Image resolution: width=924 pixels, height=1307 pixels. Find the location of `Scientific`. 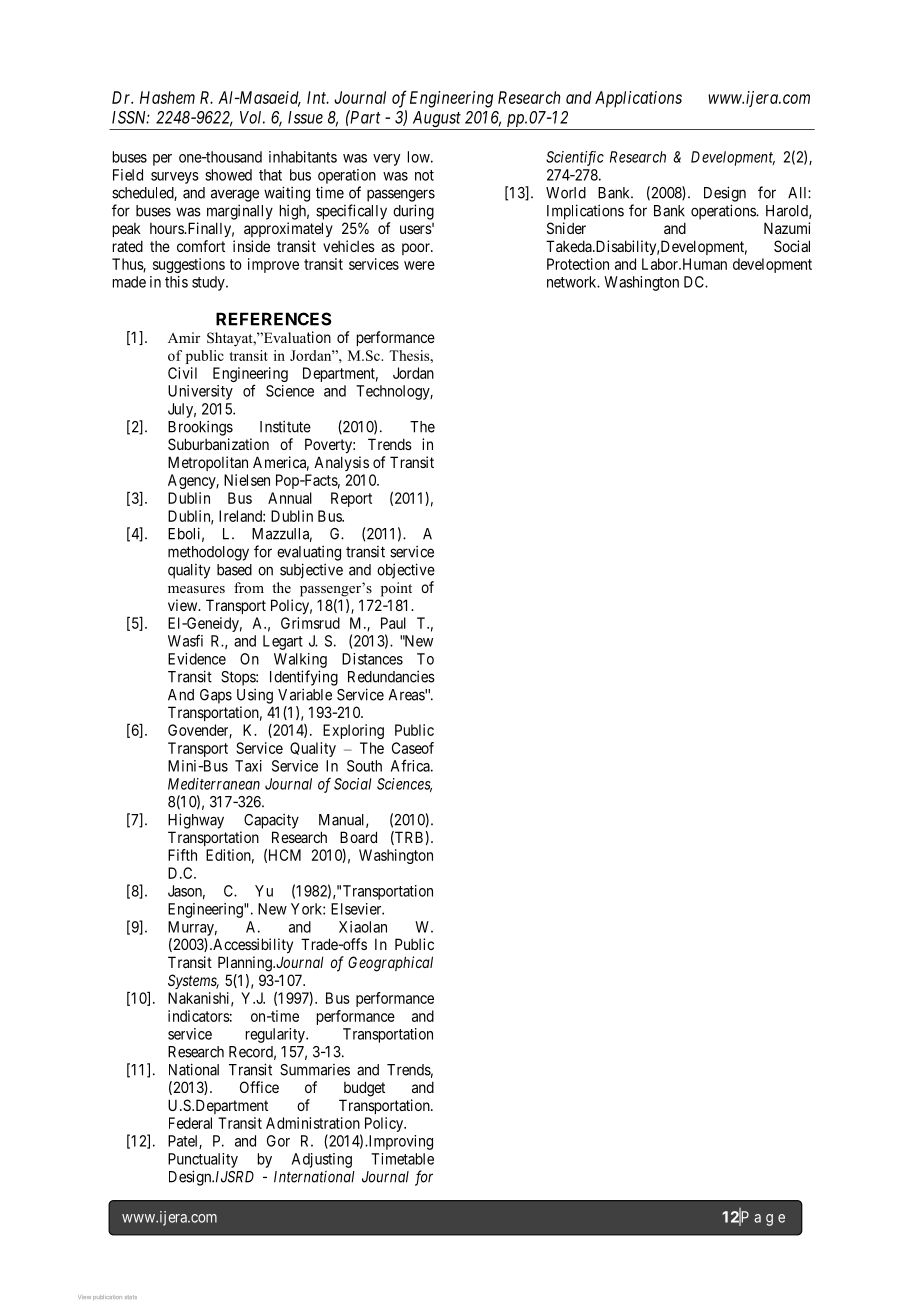

Scientific is located at coordinates (575, 158).
